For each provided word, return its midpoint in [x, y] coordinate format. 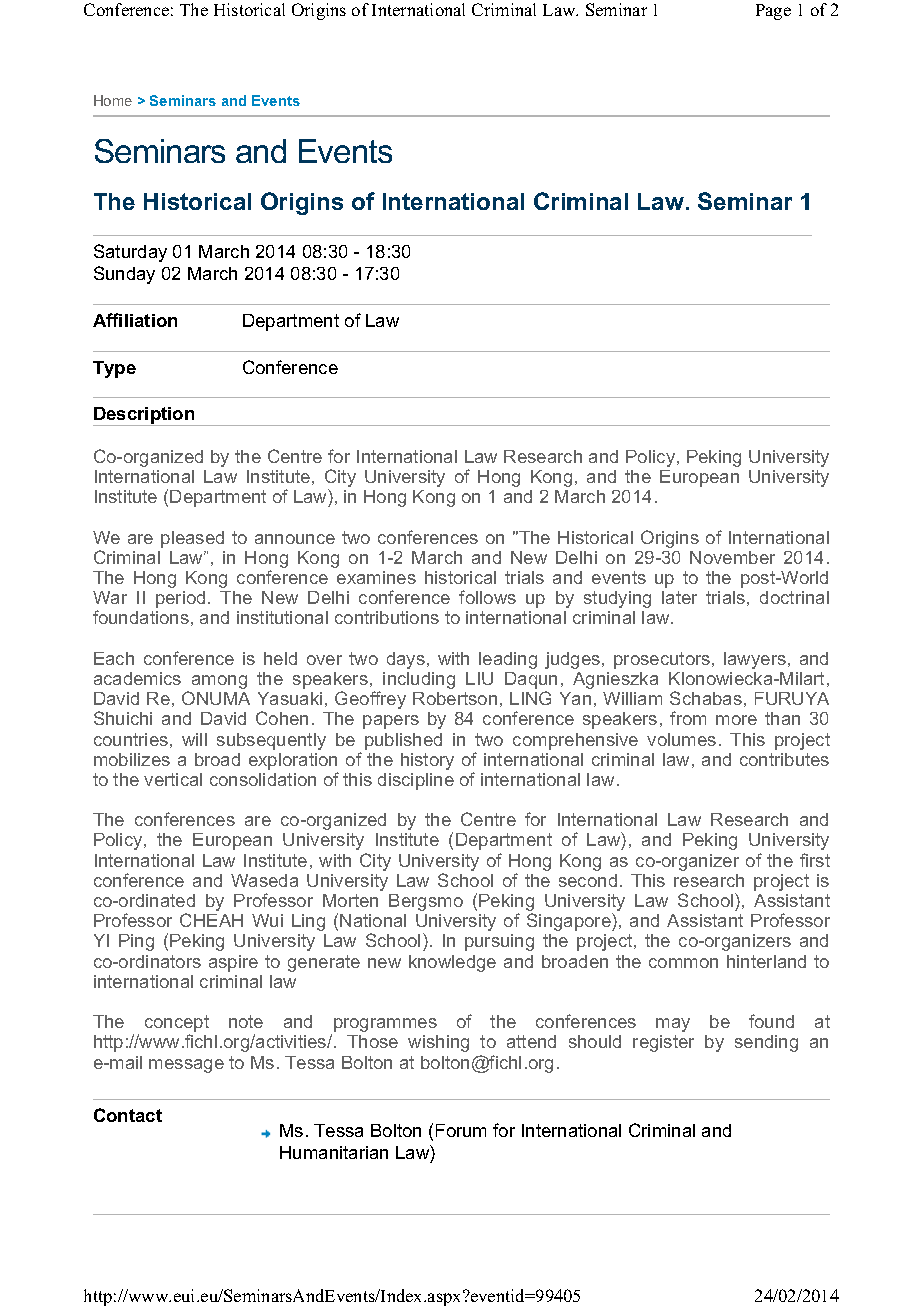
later [679, 597]
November [732, 557]
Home [113, 100]
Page [773, 12]
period [180, 599]
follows [487, 597]
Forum [461, 1130]
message [186, 1066]
